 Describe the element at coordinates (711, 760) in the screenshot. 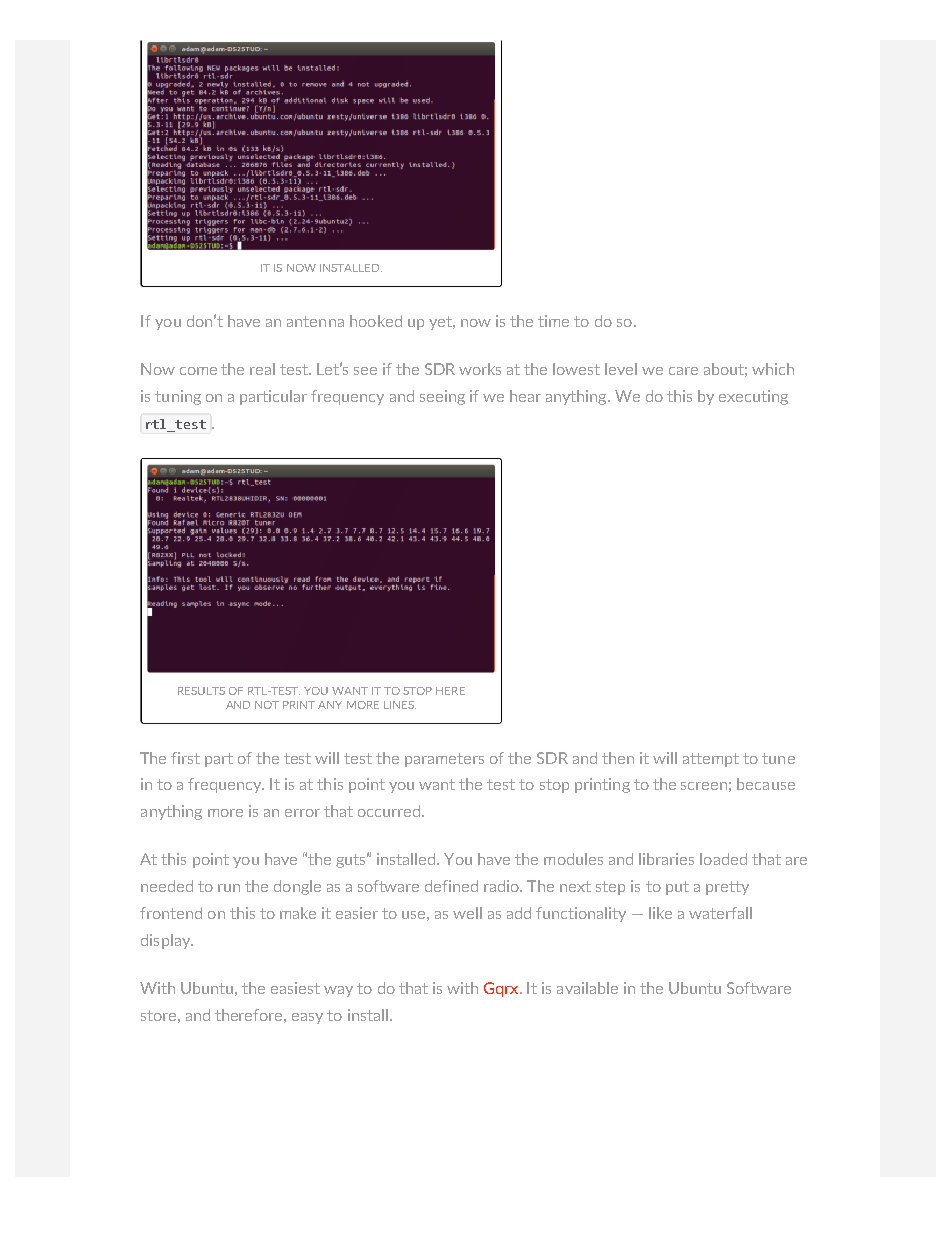

I see `attempt` at that location.
